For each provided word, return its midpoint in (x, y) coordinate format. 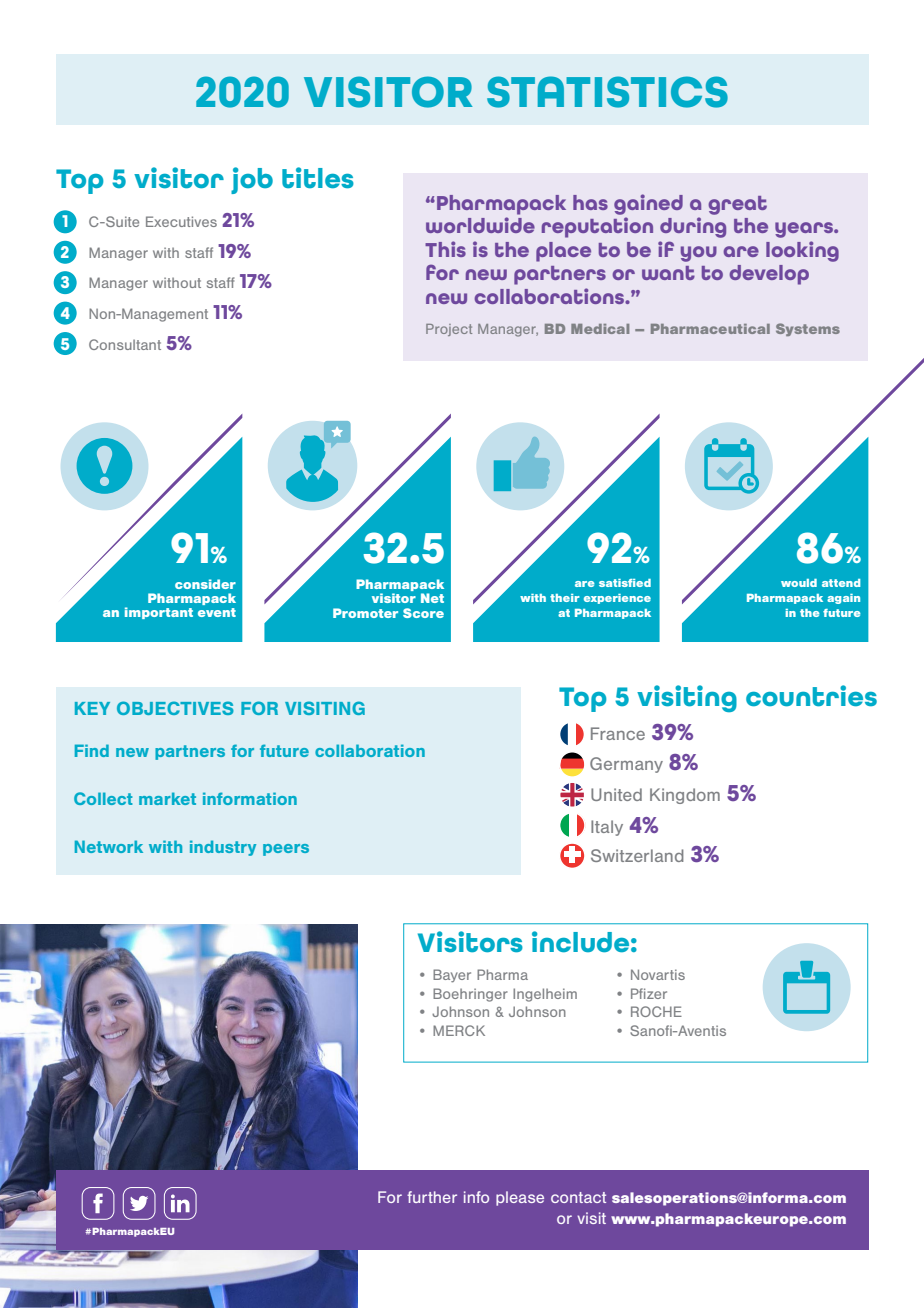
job (252, 180)
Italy (607, 828)
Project (449, 330)
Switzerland (637, 855)
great (737, 205)
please (520, 1198)
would (799, 583)
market (167, 798)
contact (578, 1197)
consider (205, 584)
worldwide (480, 225)
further (432, 1197)
